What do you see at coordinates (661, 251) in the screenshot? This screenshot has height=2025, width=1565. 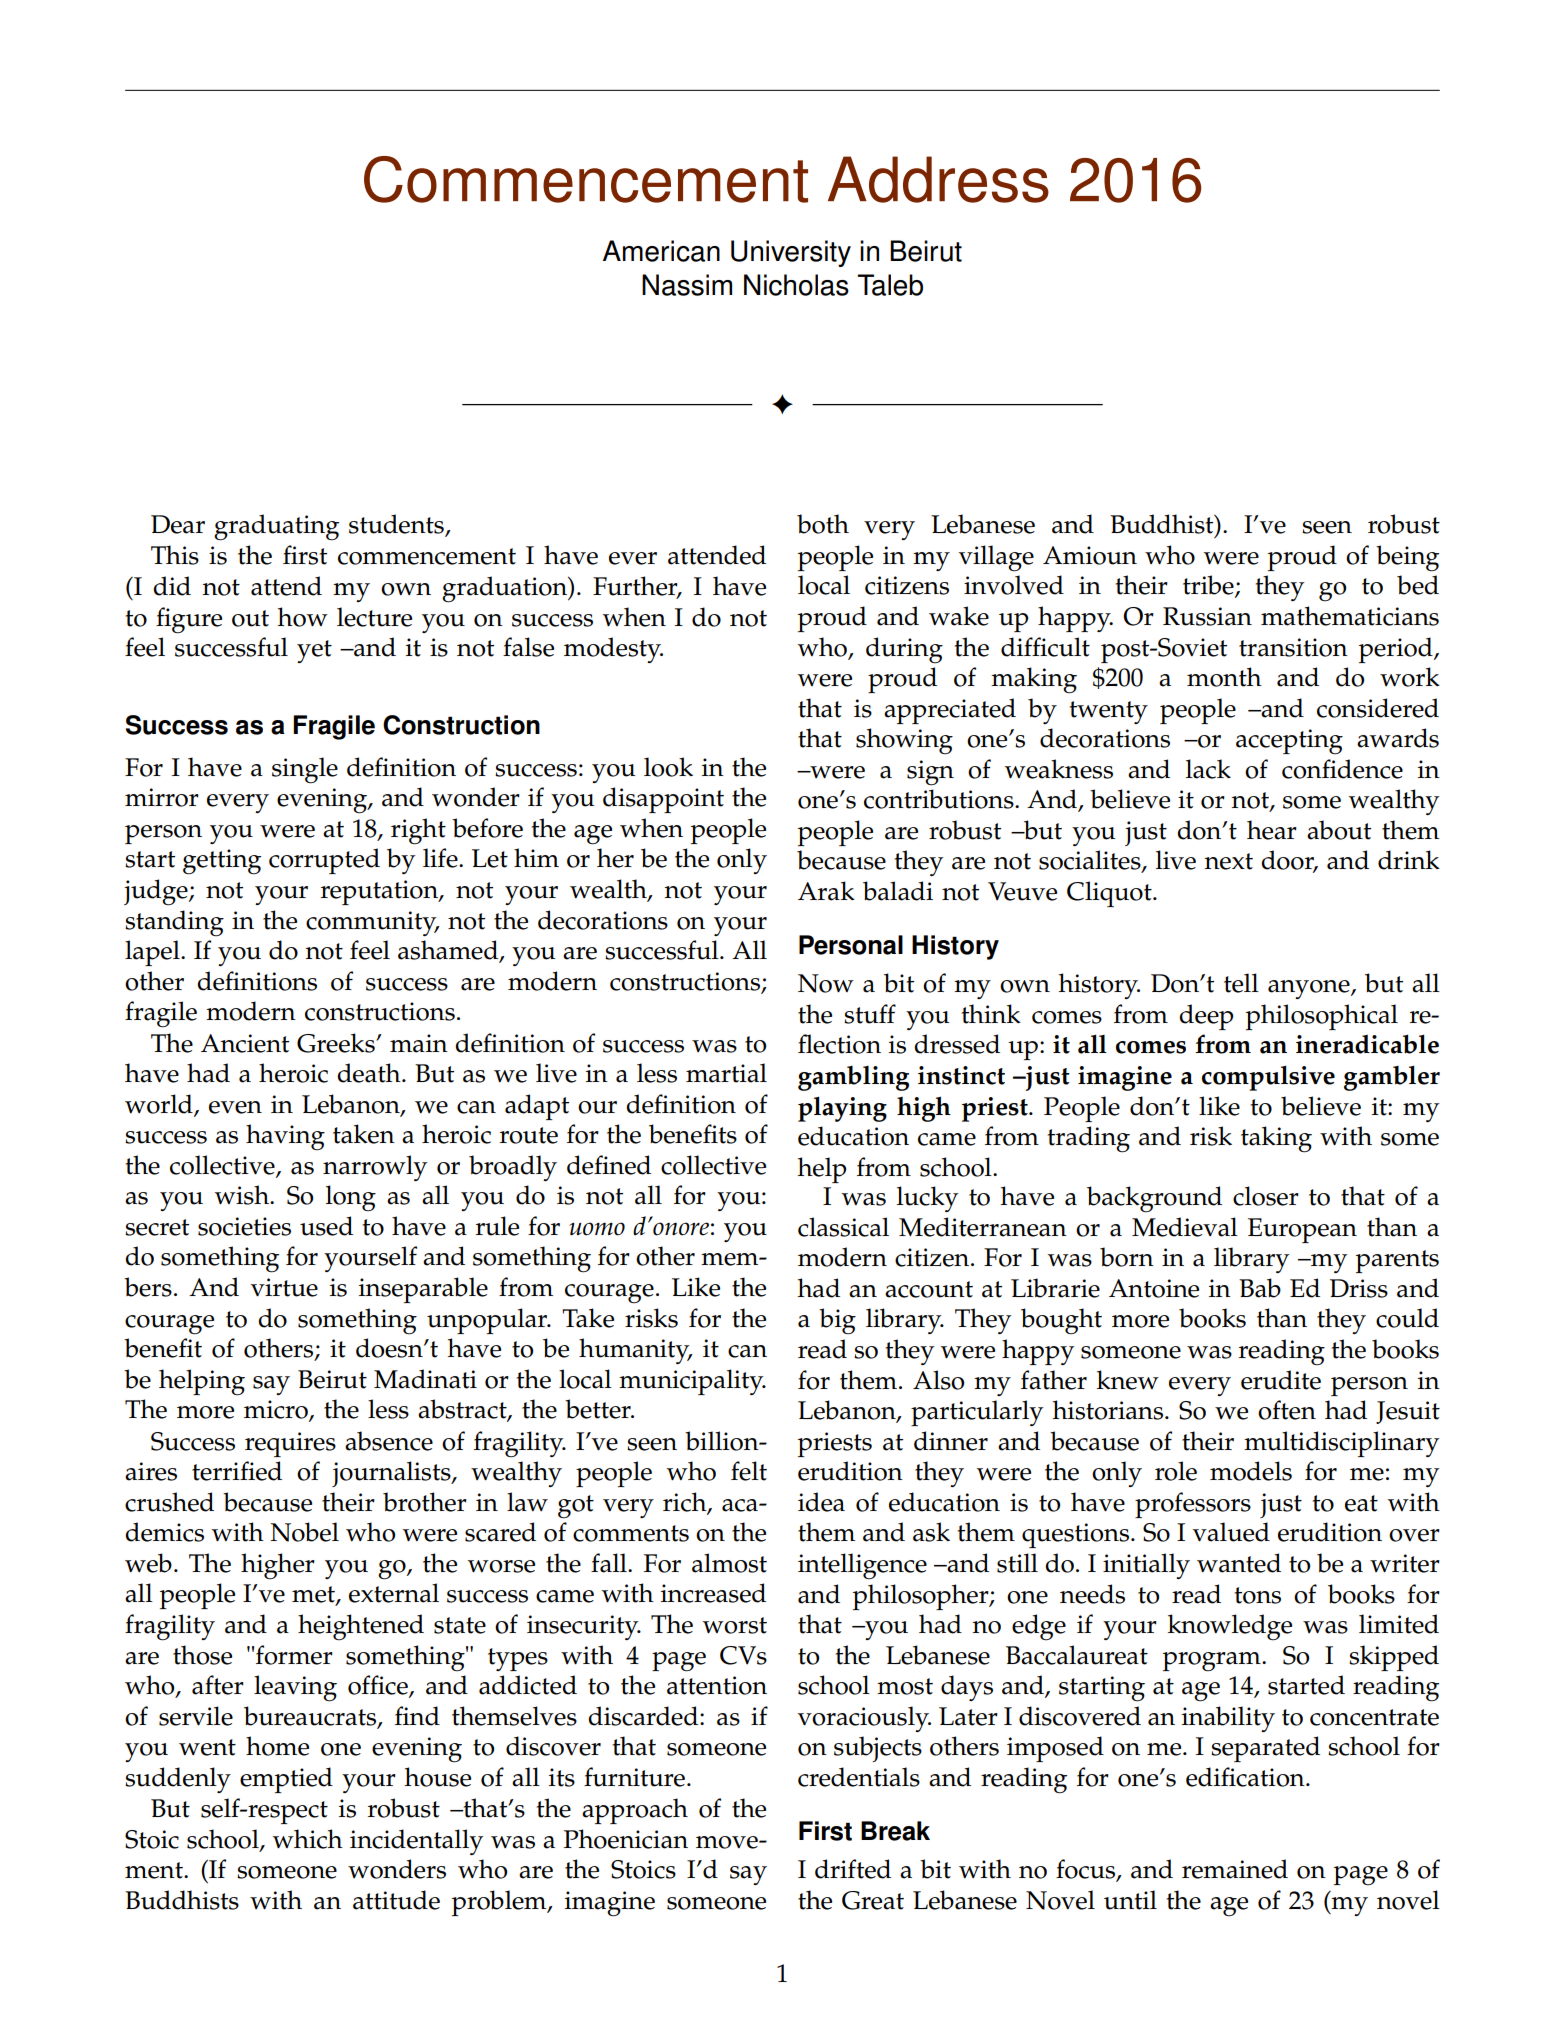 I see `American` at bounding box center [661, 251].
